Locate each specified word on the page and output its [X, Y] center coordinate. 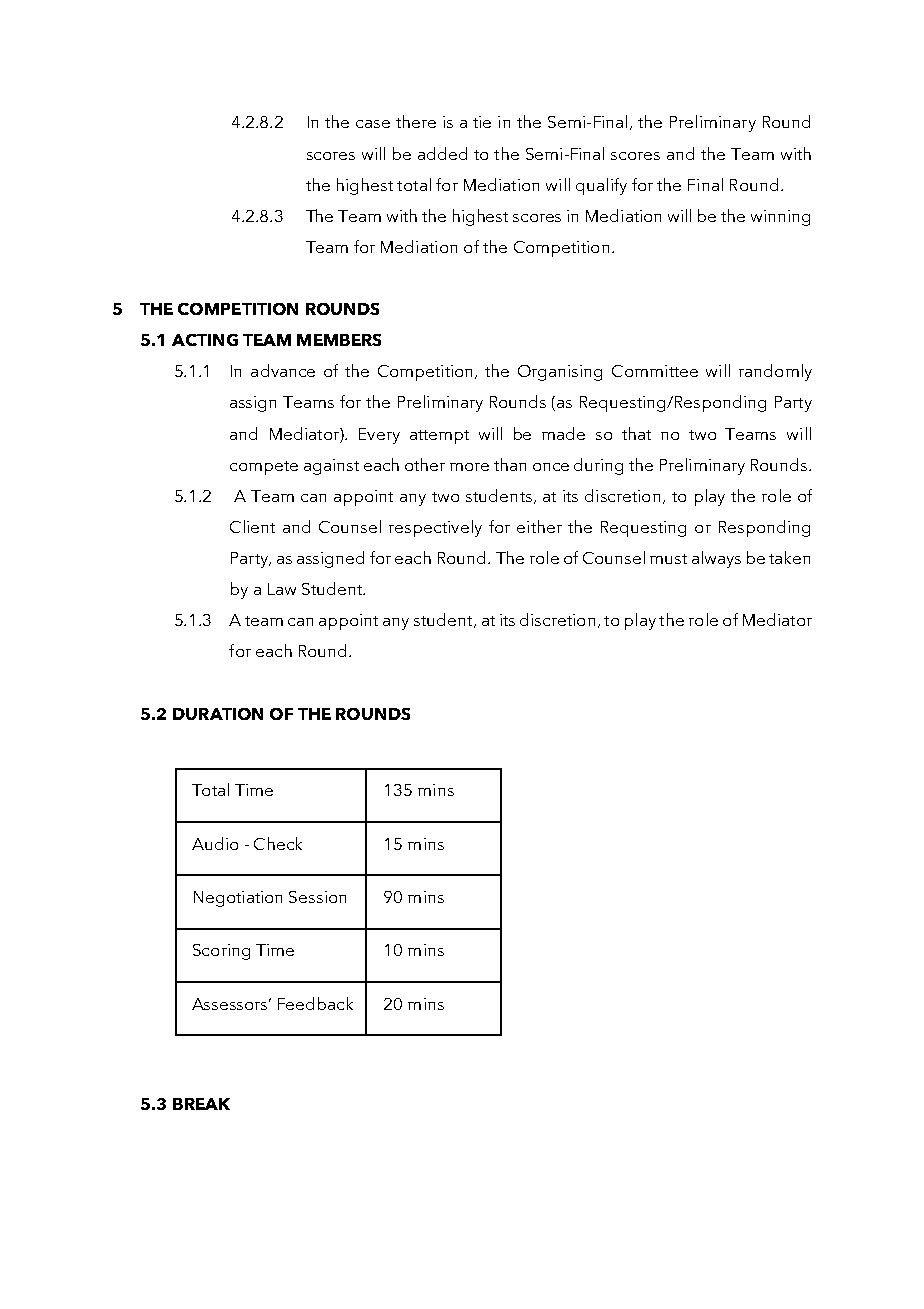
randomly [775, 372]
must [668, 559]
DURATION [218, 714]
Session [317, 897]
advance [283, 370]
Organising [560, 373]
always [716, 559]
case [373, 124]
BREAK [201, 1104]
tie [482, 122]
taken [789, 557]
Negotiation [238, 899]
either [539, 526]
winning [780, 218]
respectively [435, 528]
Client [252, 526]
